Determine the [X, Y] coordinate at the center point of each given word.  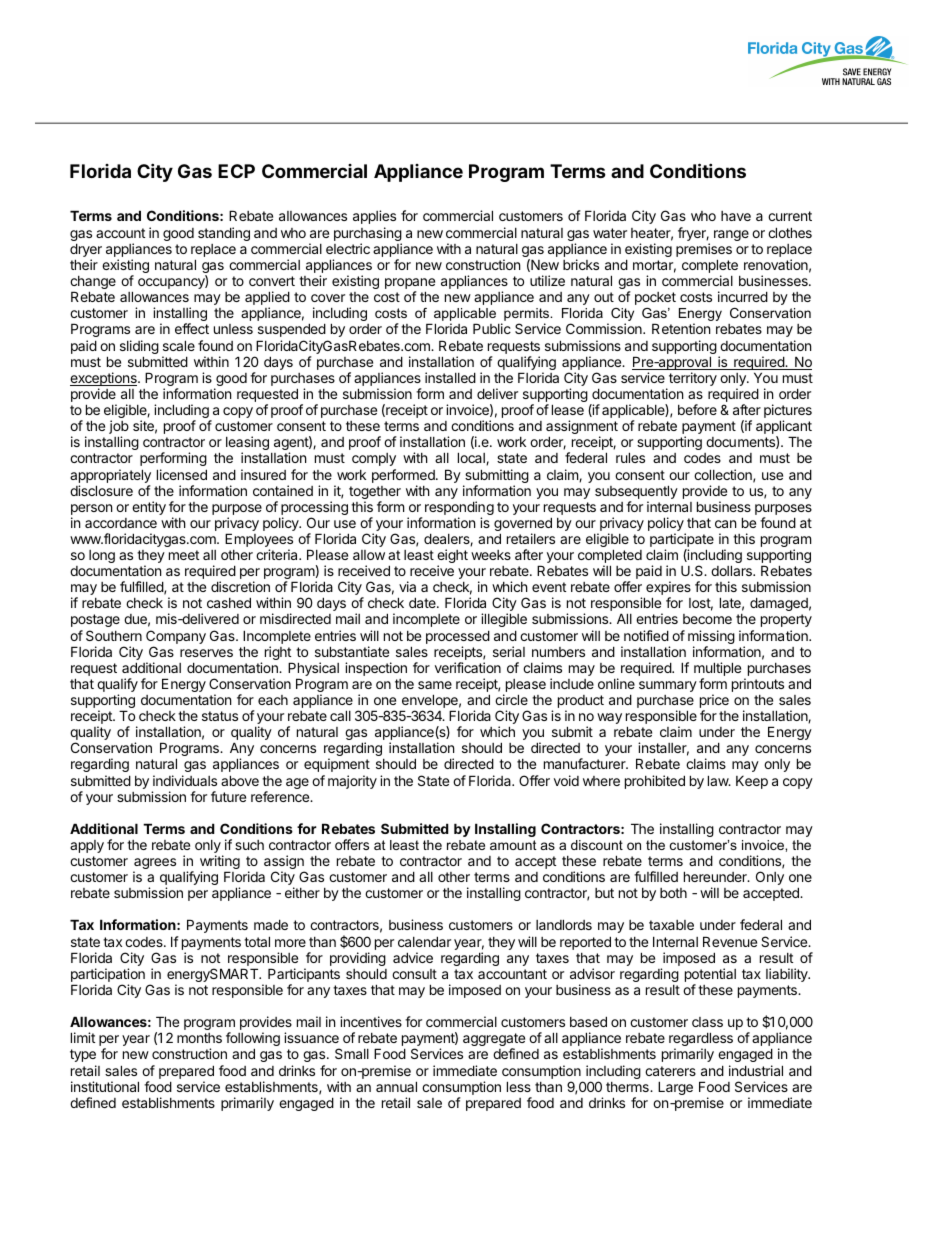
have [736, 216]
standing [224, 234]
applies [374, 217]
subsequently [636, 493]
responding [459, 509]
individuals [185, 780]
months [199, 1038]
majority [352, 782]
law [719, 780]
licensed [182, 474]
